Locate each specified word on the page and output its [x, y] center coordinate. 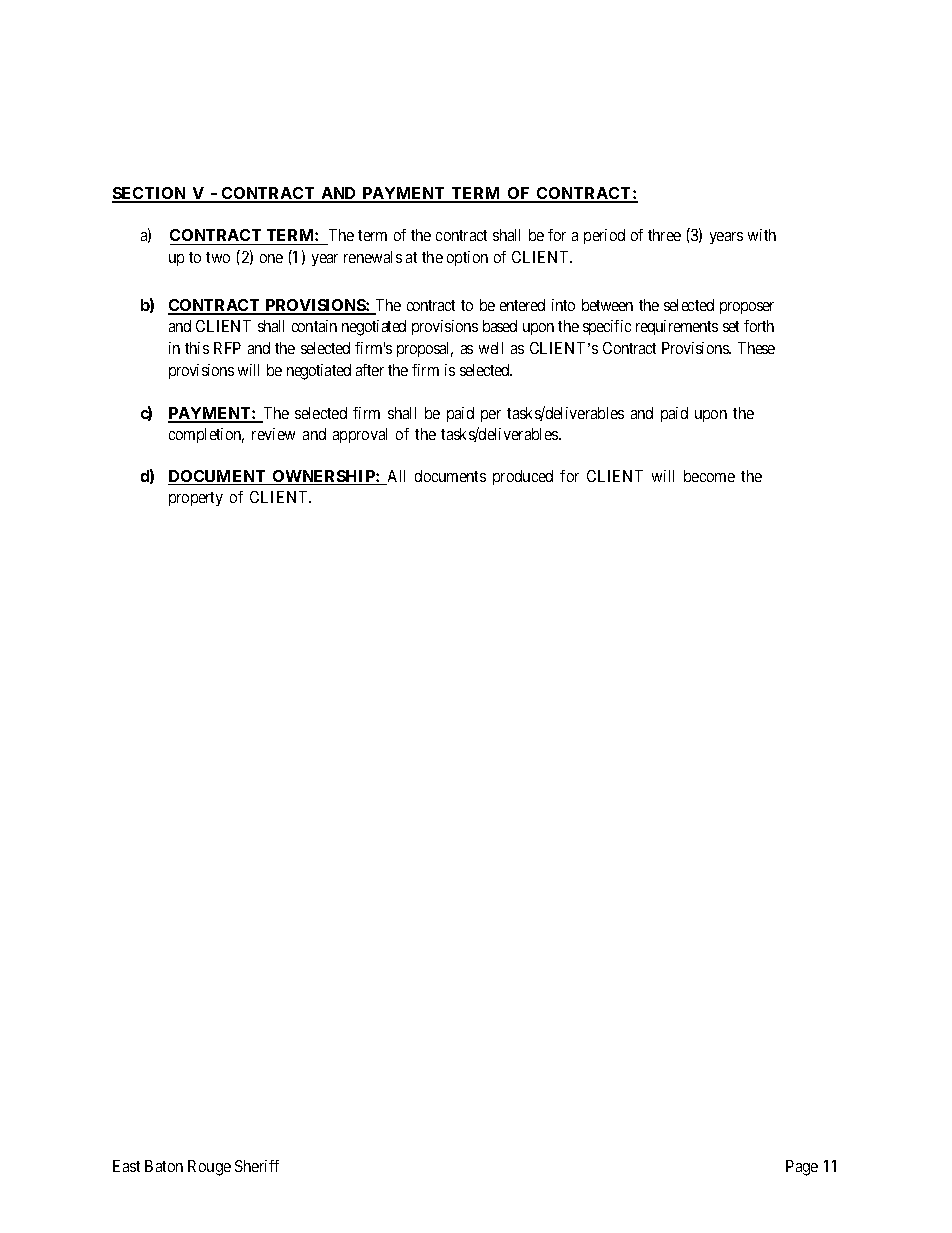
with [762, 235]
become [709, 476]
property [196, 499]
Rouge [209, 1168]
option [467, 258]
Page [802, 1168]
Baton [164, 1166]
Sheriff [257, 1166]
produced [523, 477]
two [218, 257]
